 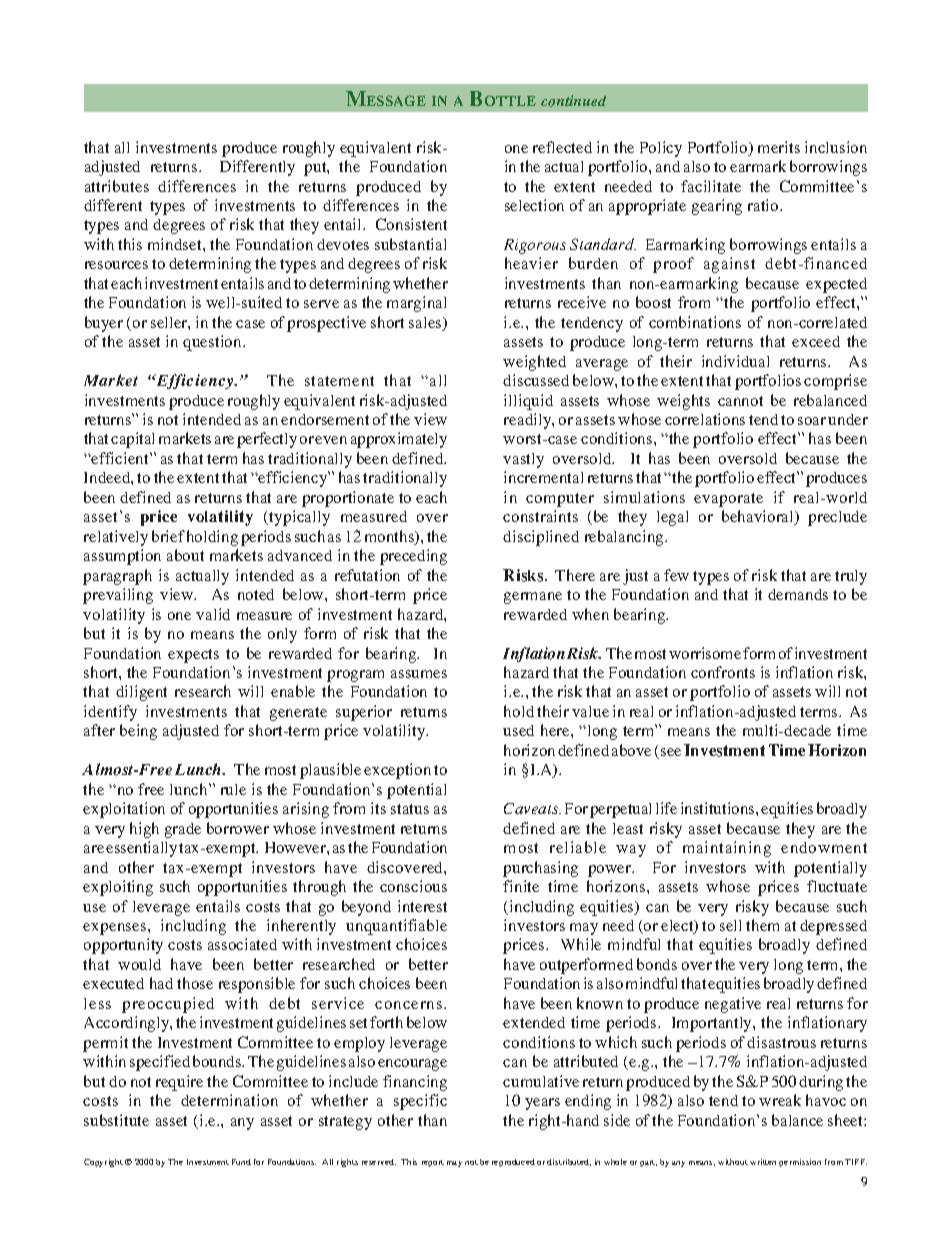 I want to click on maintaining, so click(x=727, y=849).
